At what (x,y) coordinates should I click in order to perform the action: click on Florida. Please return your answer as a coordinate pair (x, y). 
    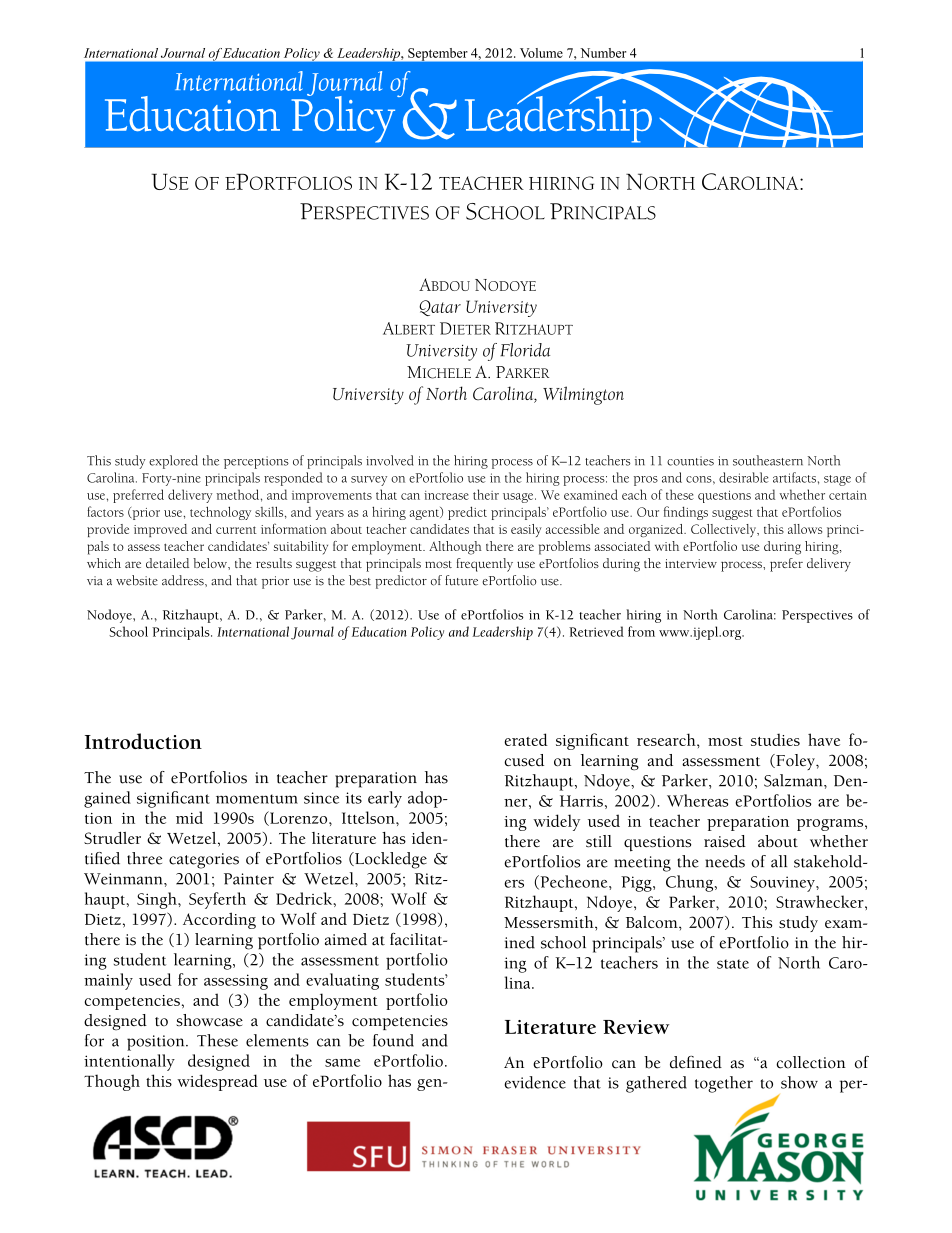
    Looking at the image, I should click on (525, 350).
